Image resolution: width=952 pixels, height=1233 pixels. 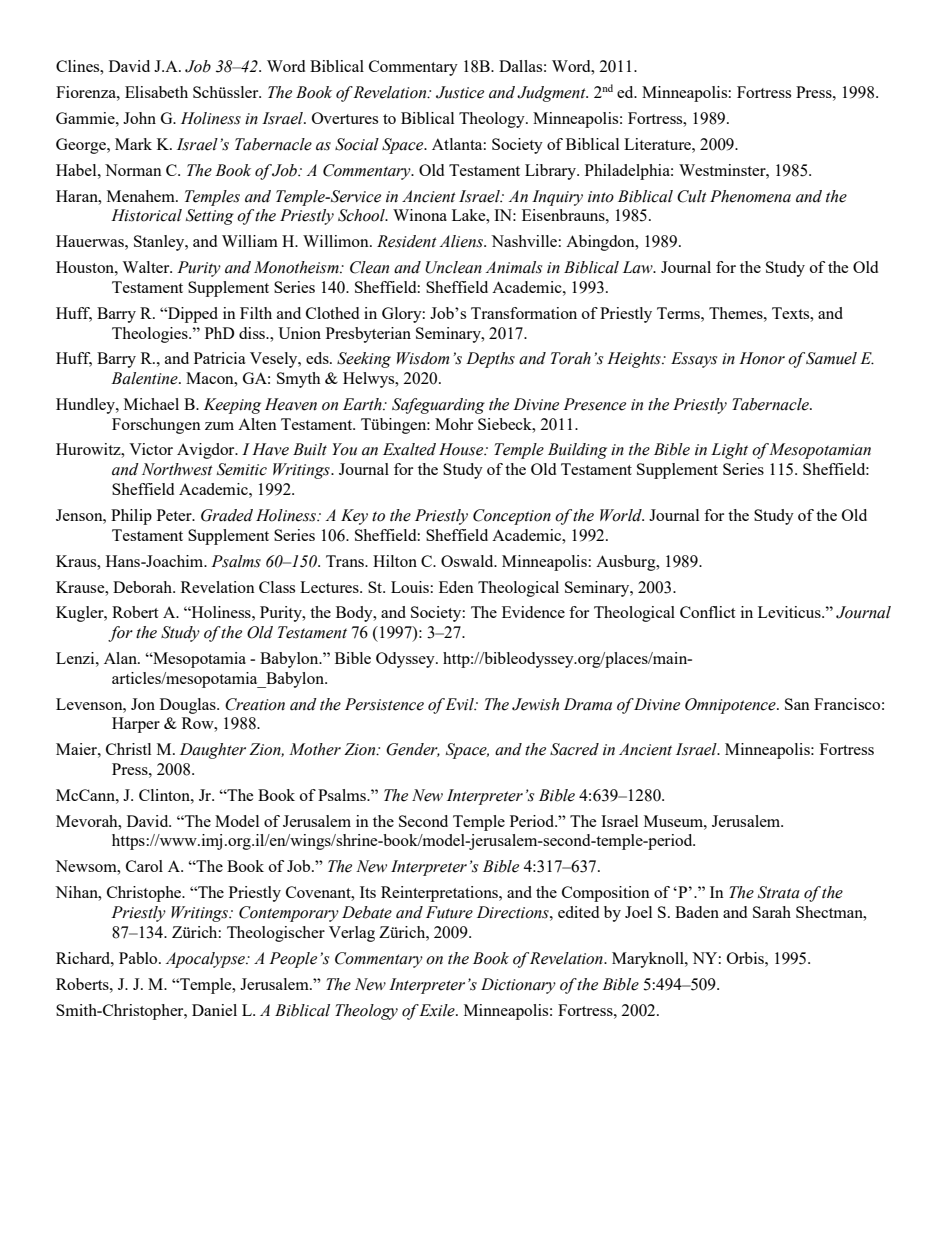 What do you see at coordinates (731, 706) in the document?
I see `Omnipotence` at bounding box center [731, 706].
